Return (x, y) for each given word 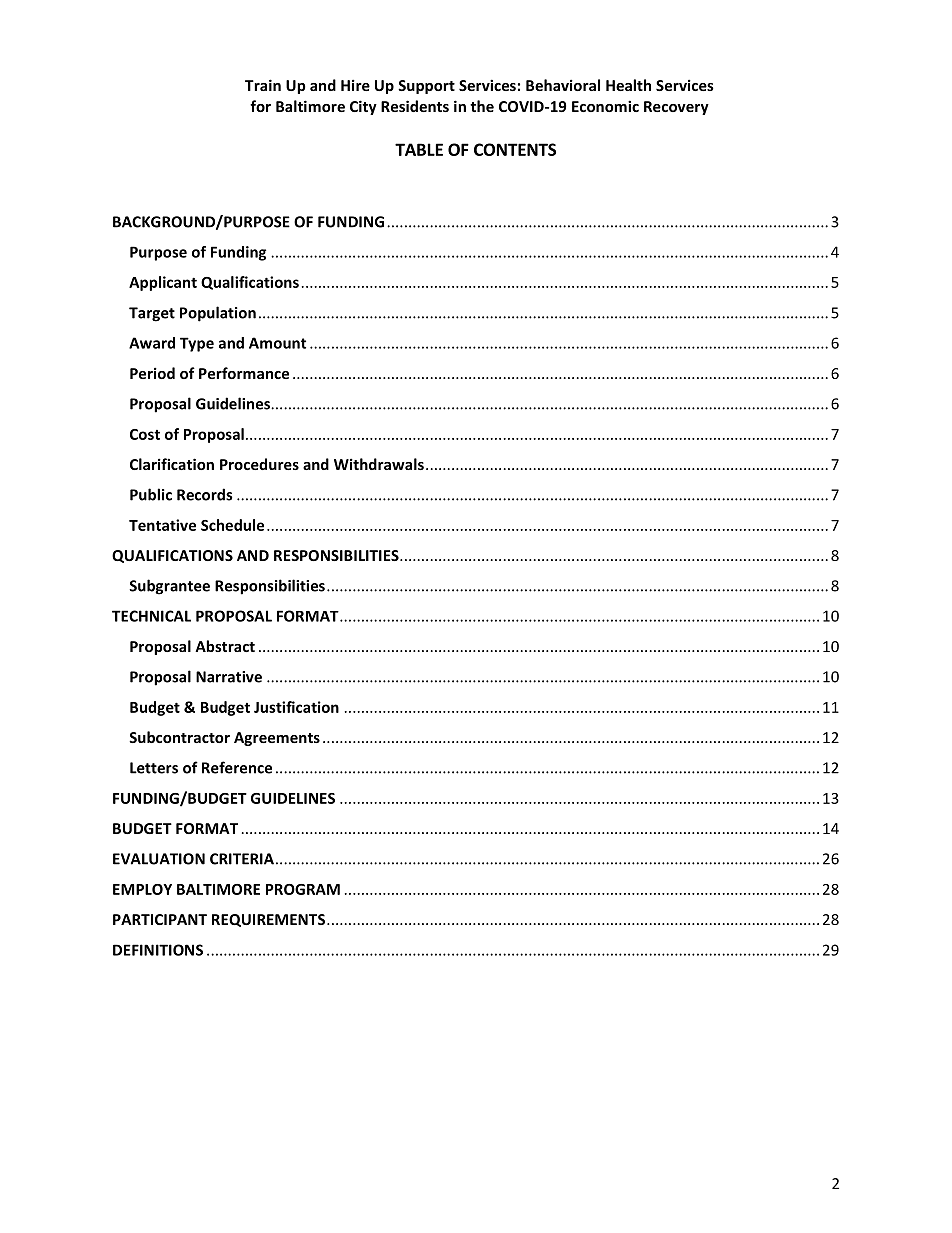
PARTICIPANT (160, 919)
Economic (605, 106)
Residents (415, 106)
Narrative (229, 677)
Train (263, 85)
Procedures (259, 464)
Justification (296, 707)
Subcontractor (179, 737)
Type (197, 344)
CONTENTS (515, 149)
